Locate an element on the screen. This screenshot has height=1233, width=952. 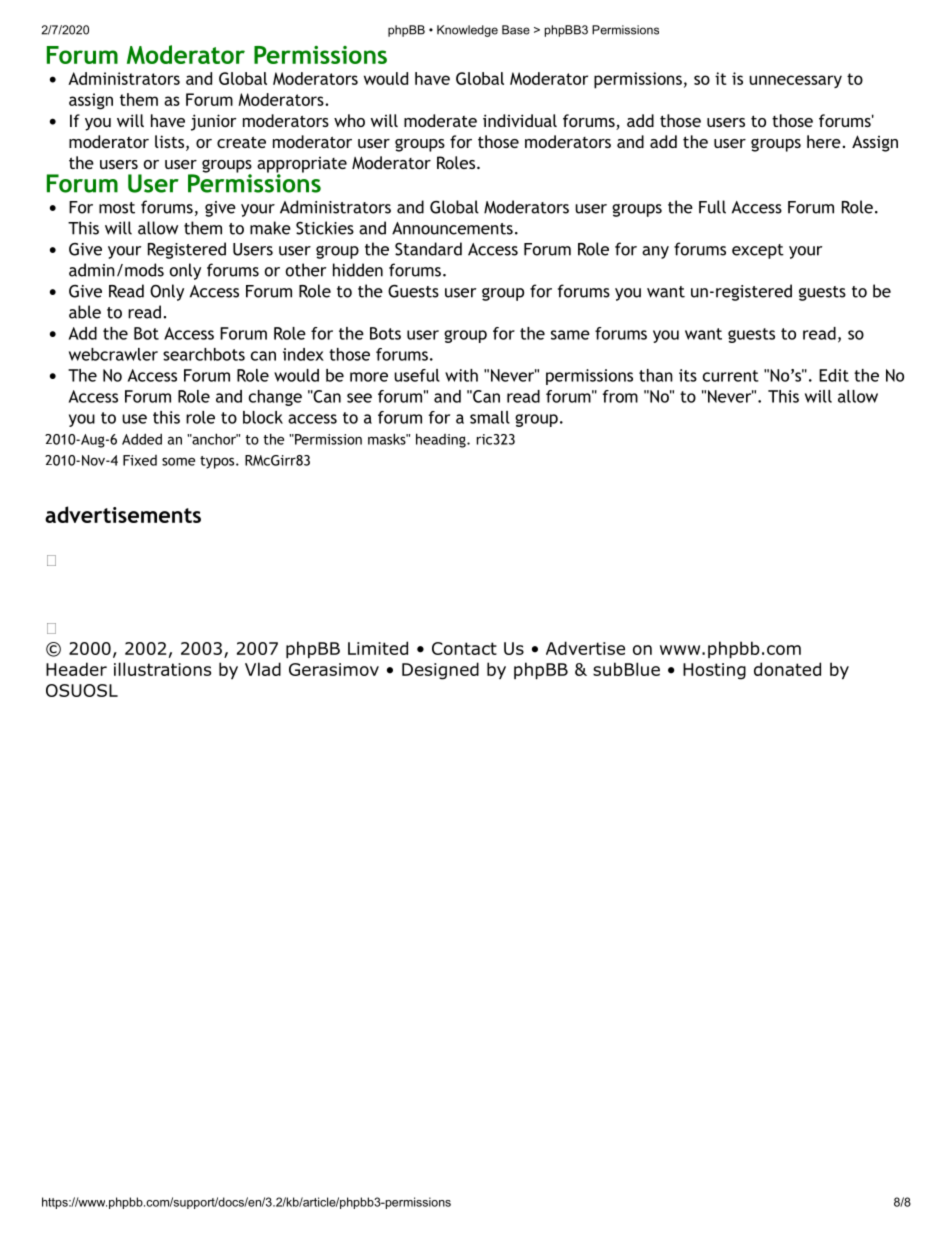
most is located at coordinates (117, 208).
